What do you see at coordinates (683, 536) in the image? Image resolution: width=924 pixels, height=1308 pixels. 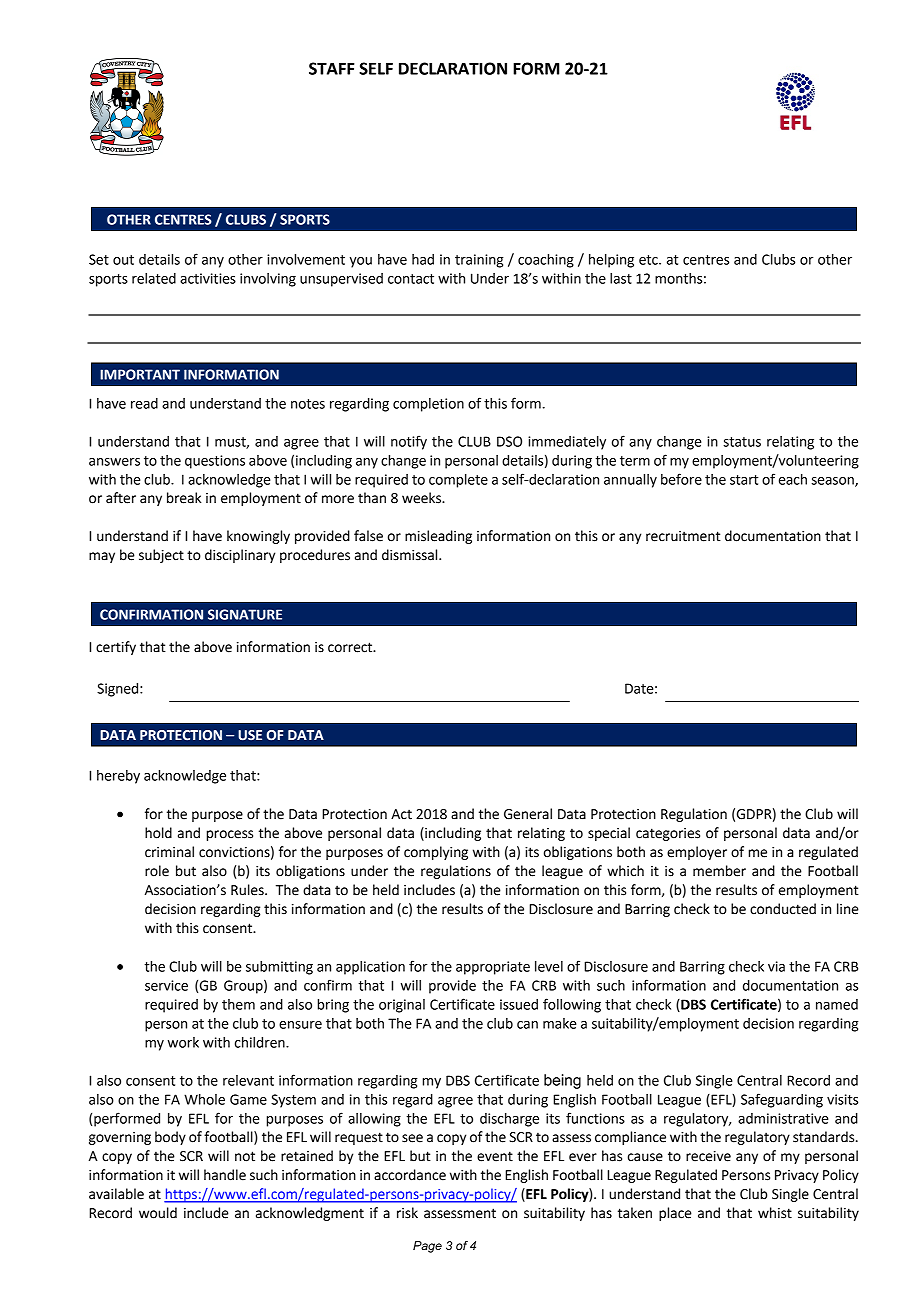 I see `recruitment` at bounding box center [683, 536].
